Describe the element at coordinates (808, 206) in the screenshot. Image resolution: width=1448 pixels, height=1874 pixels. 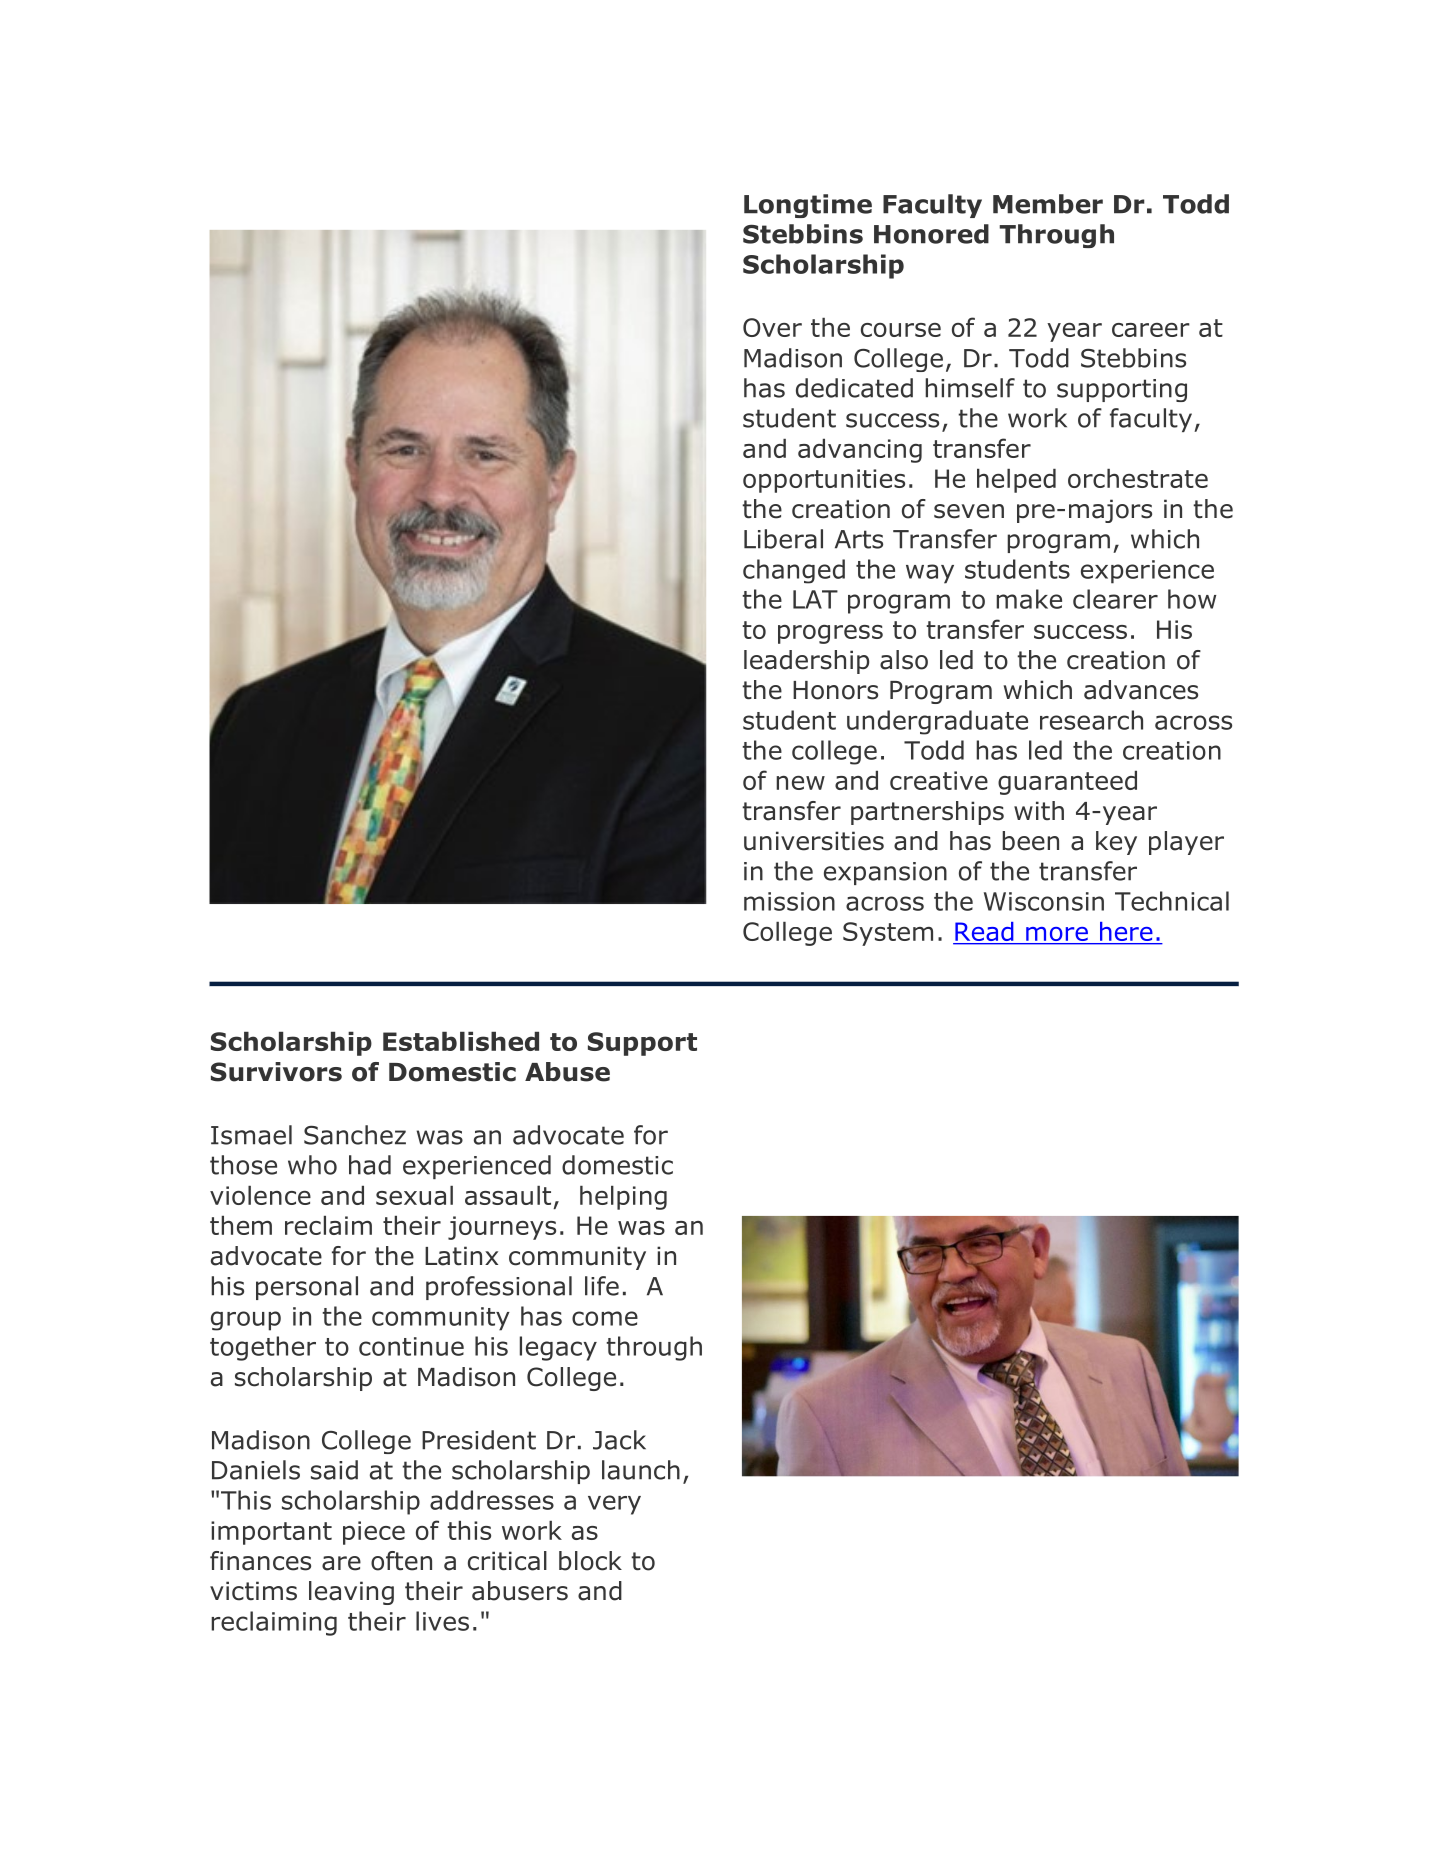
I see `Longtime` at that location.
